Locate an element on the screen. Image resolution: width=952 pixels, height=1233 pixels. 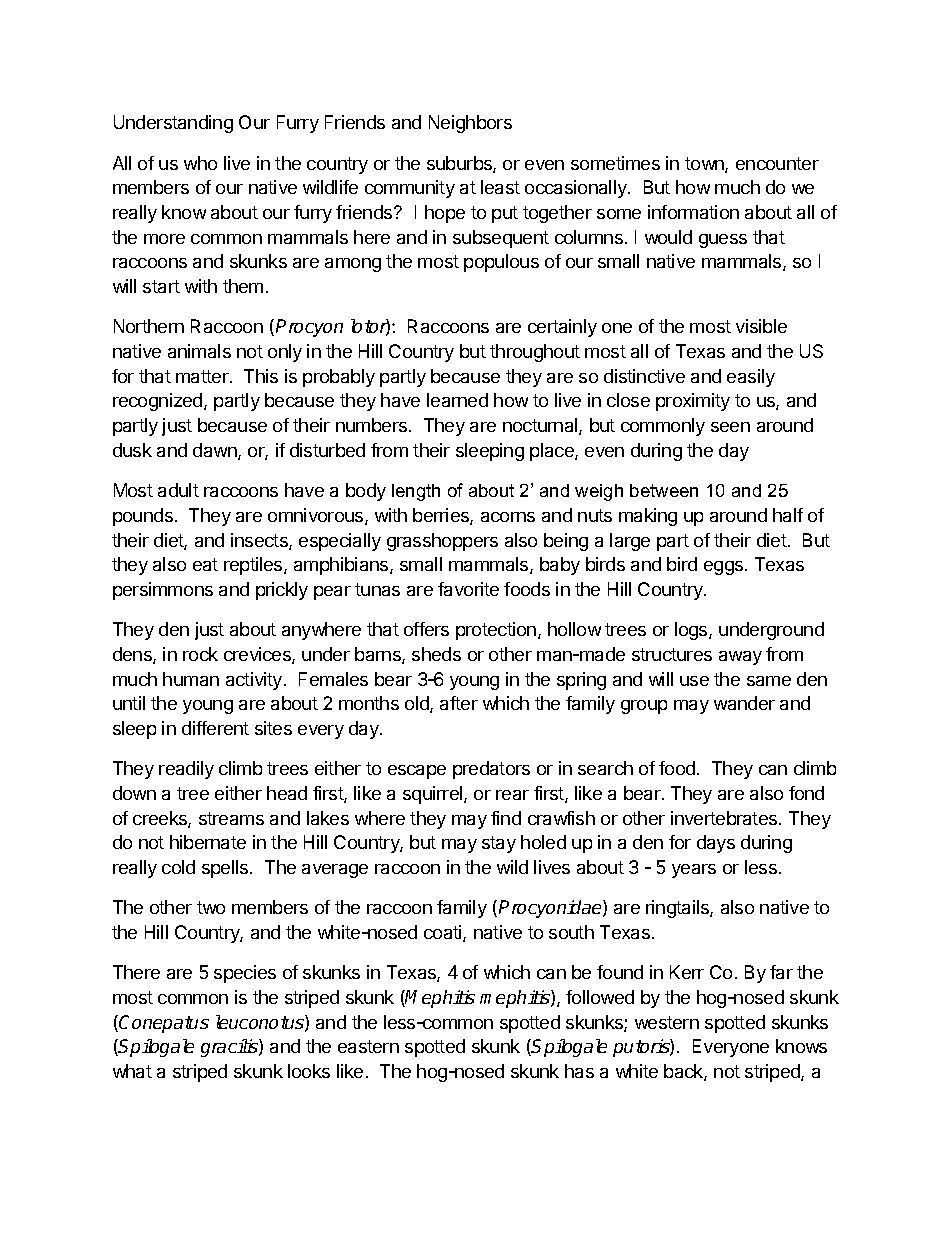
who is located at coordinates (200, 163).
